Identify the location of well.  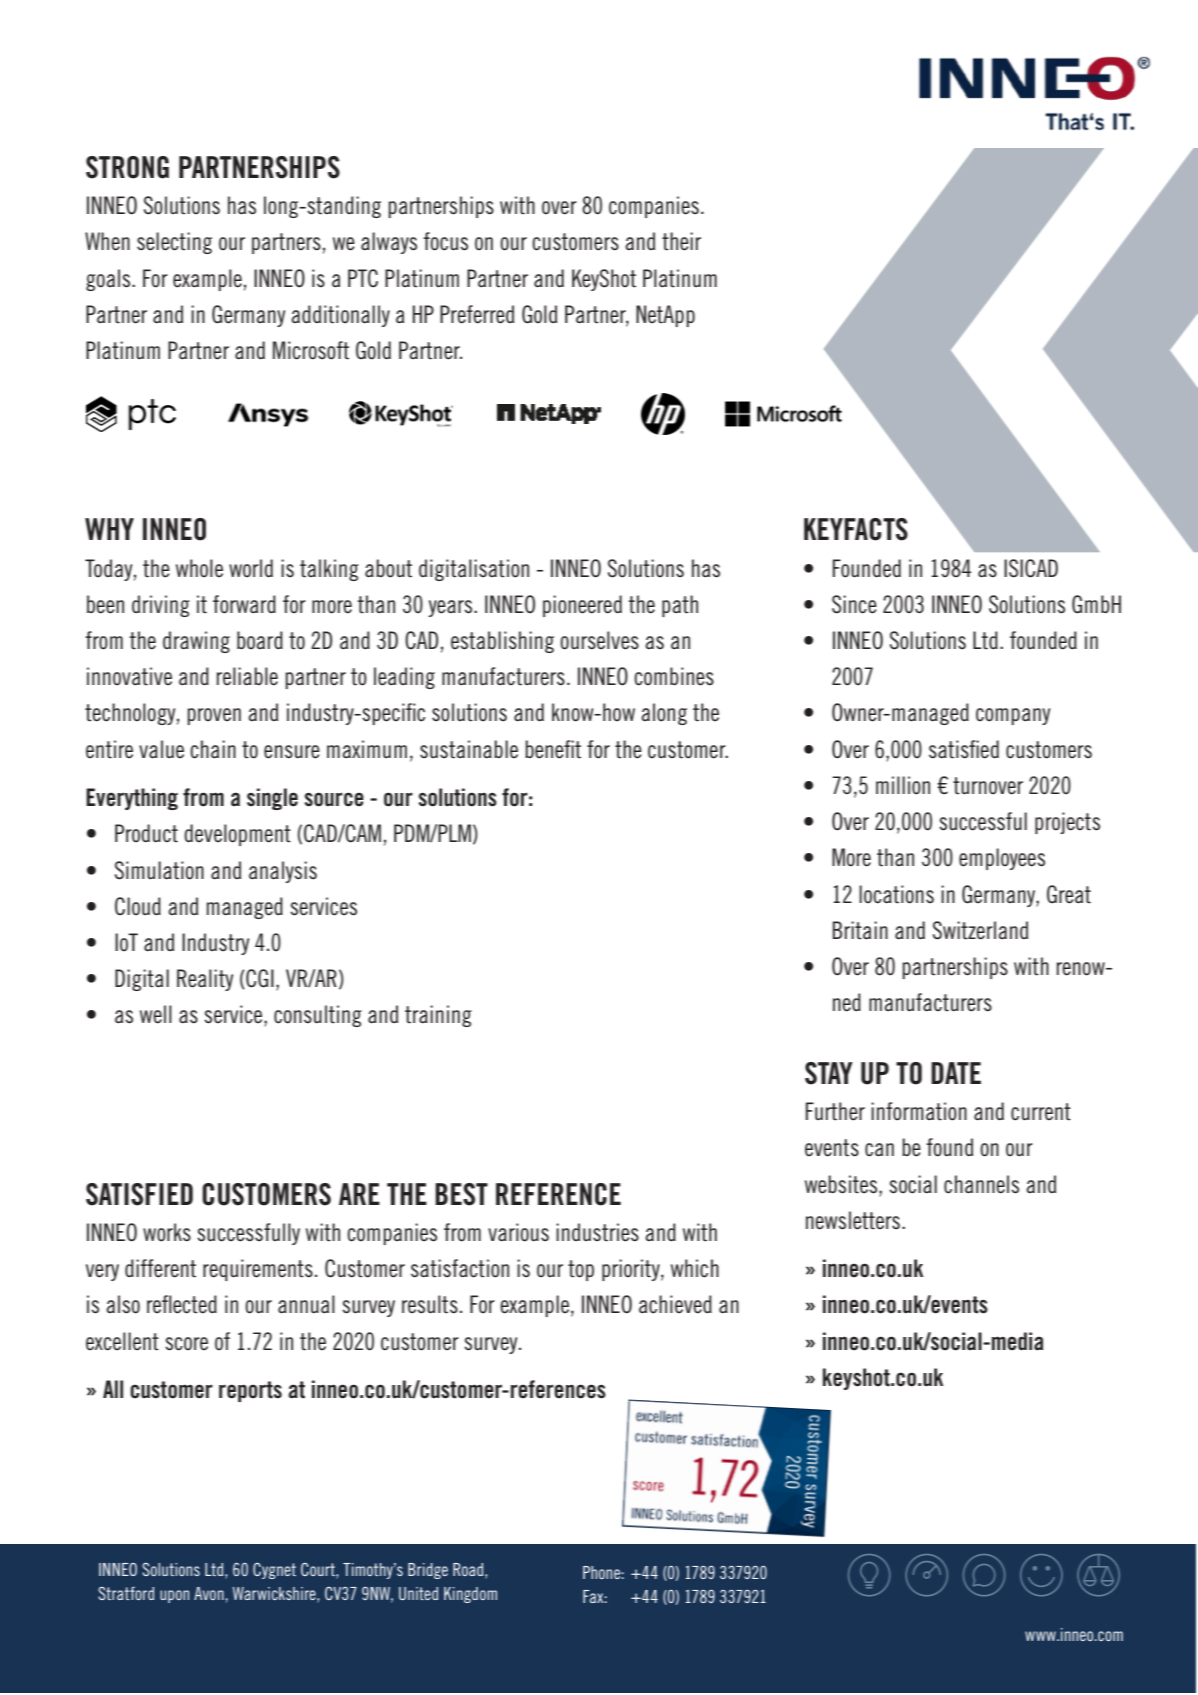
(156, 1014).
